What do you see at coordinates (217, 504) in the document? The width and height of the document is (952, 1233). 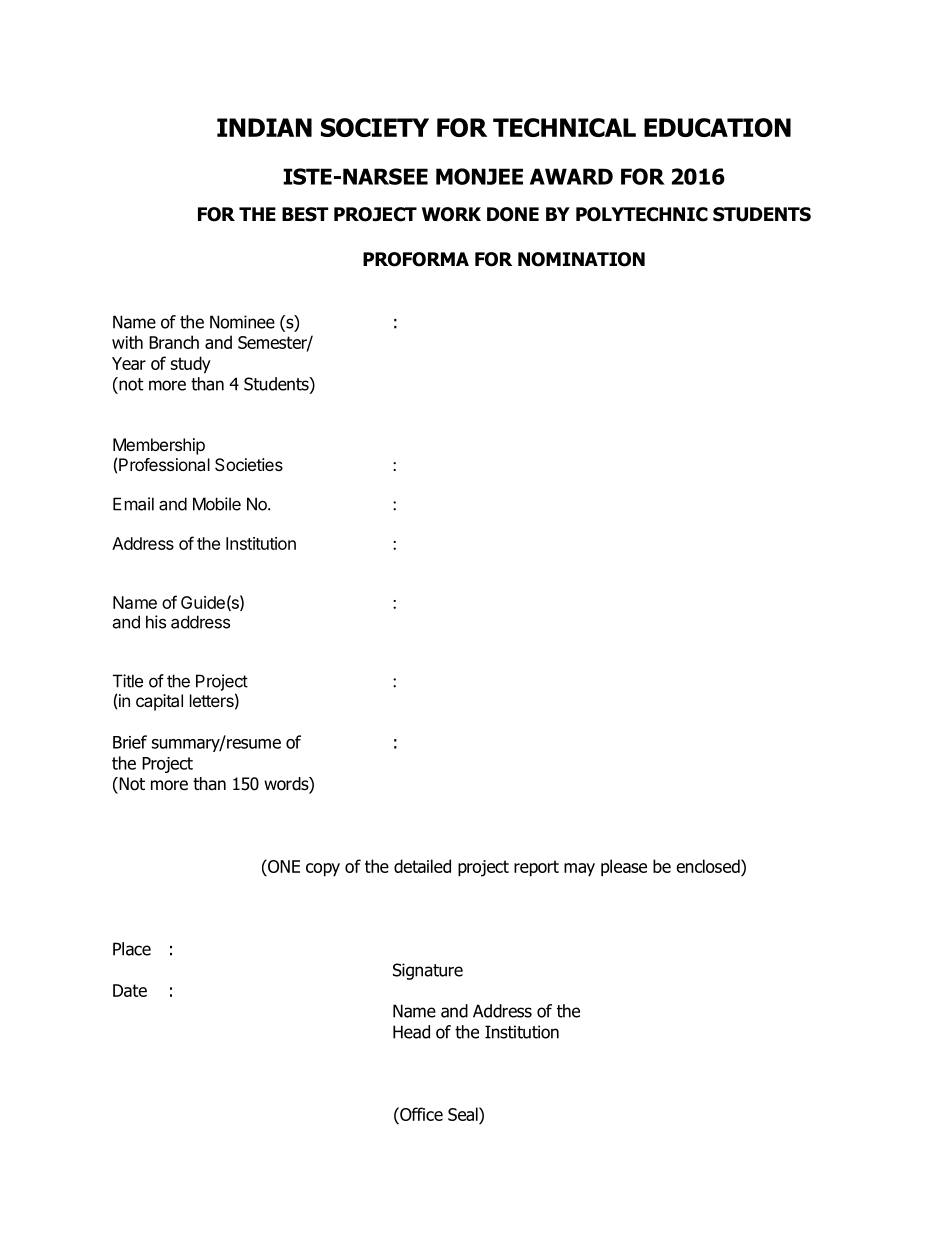 I see `Mobile` at bounding box center [217, 504].
